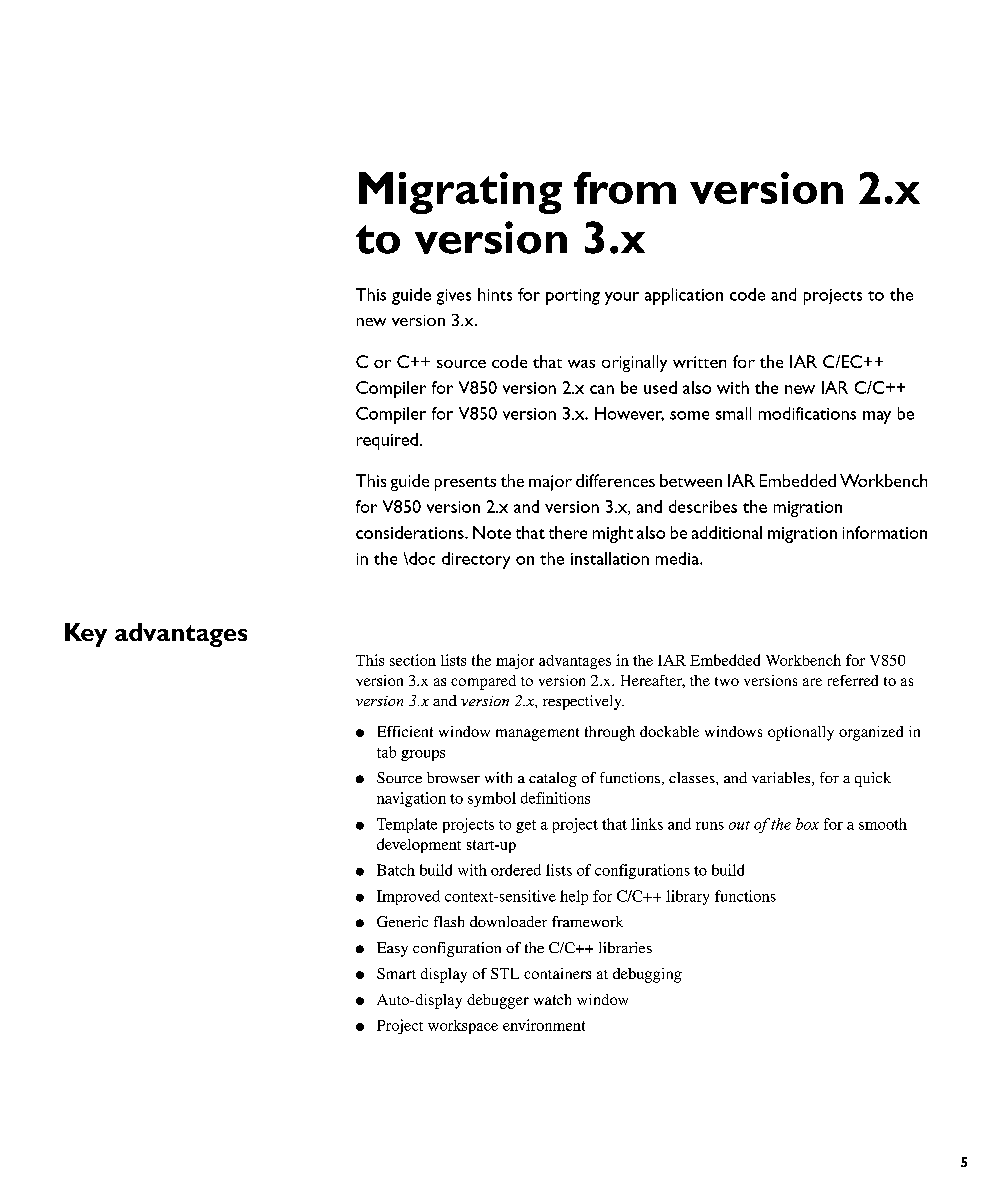 Image resolution: width=995 pixels, height=1204 pixels. Describe the element at coordinates (684, 296) in the screenshot. I see `application` at that location.
